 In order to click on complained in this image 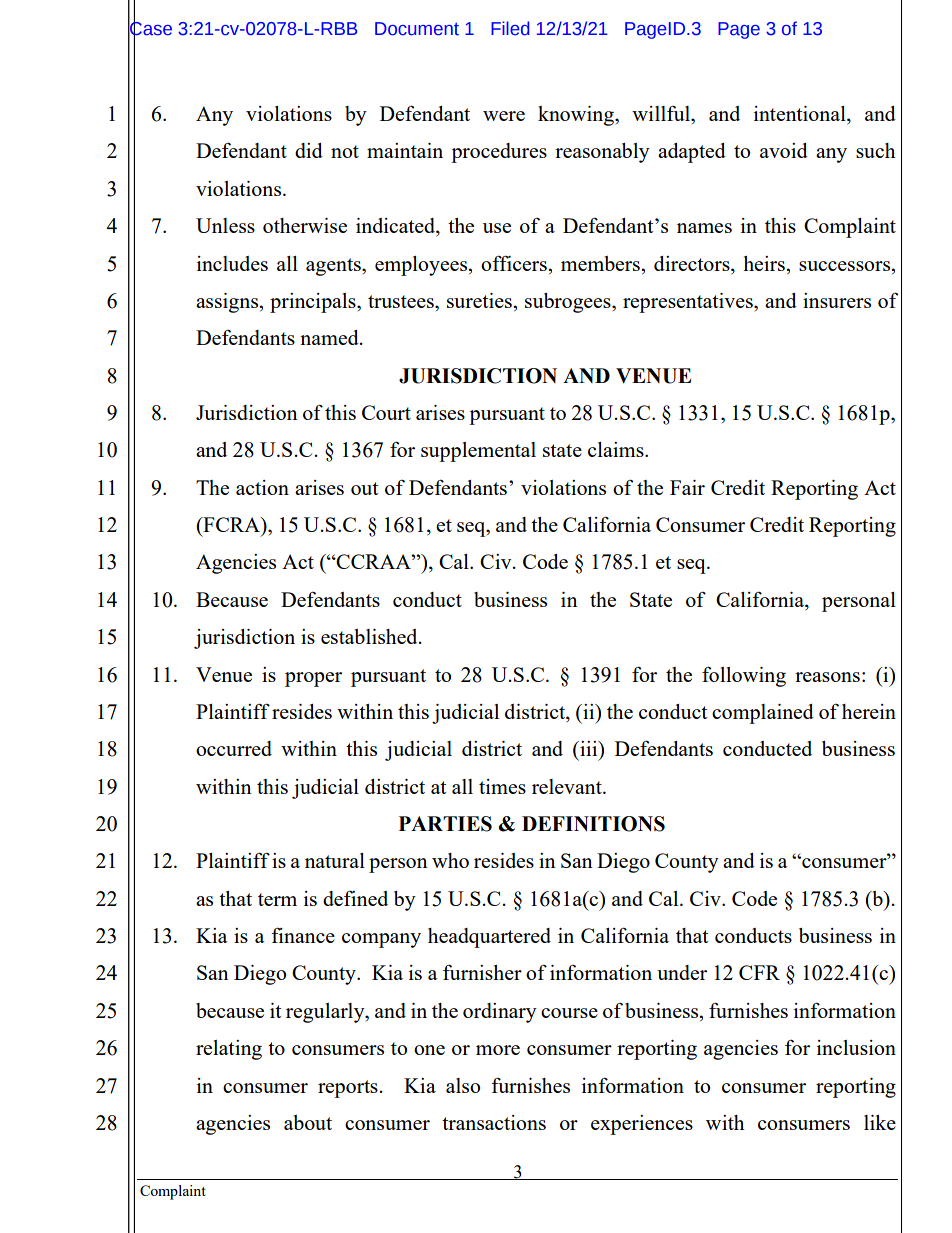, I will do `click(763, 714)`.
